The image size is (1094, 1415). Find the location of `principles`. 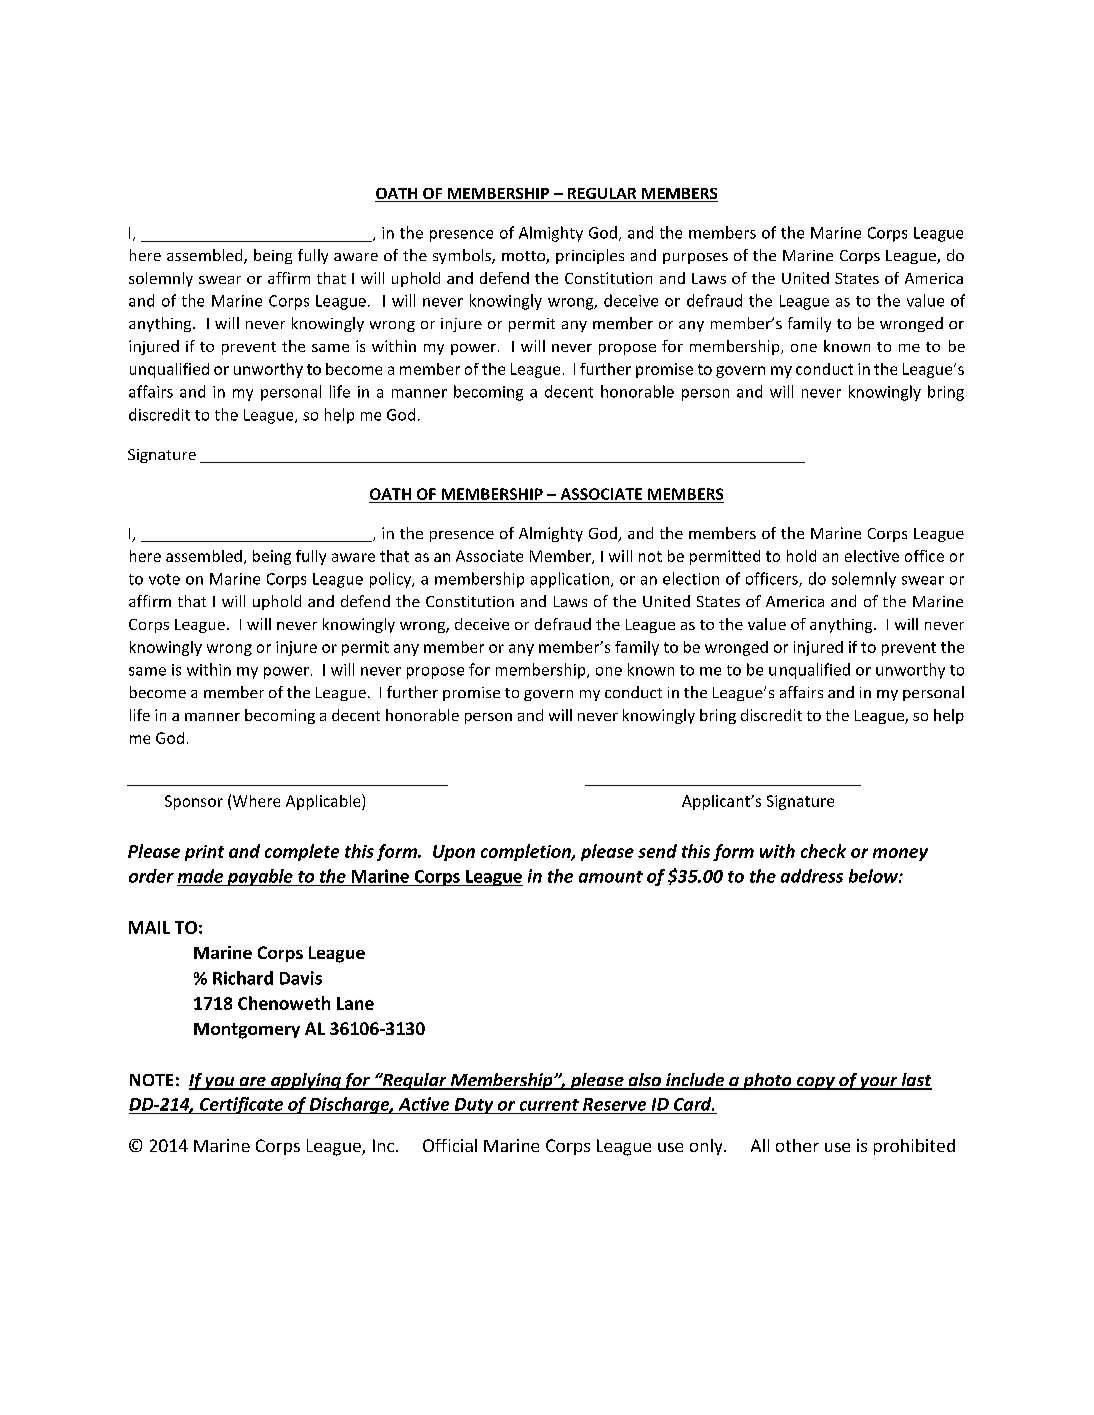

principles is located at coordinates (590, 256).
